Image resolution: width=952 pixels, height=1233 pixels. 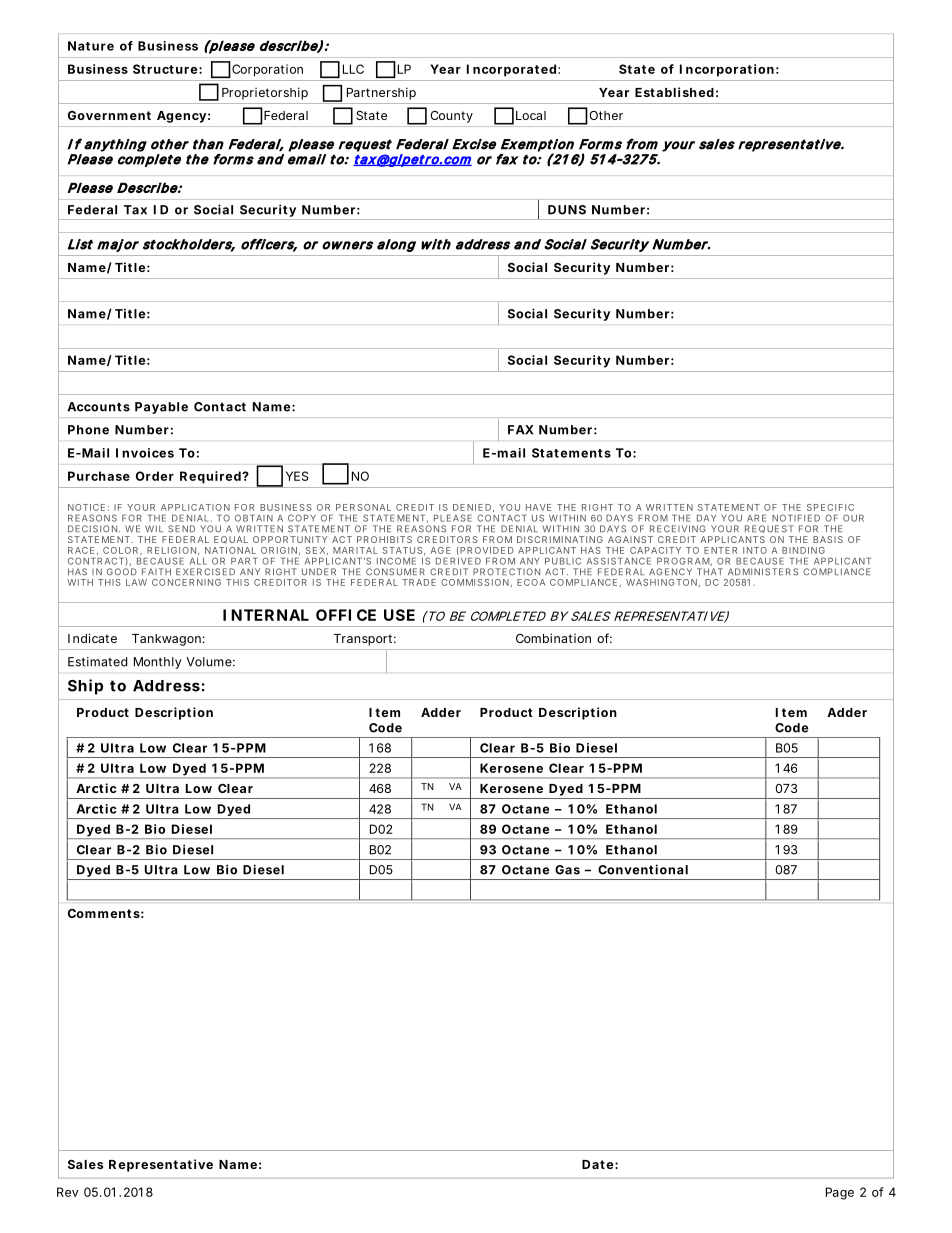 What do you see at coordinates (567, 210) in the document?
I see `DUNS` at bounding box center [567, 210].
